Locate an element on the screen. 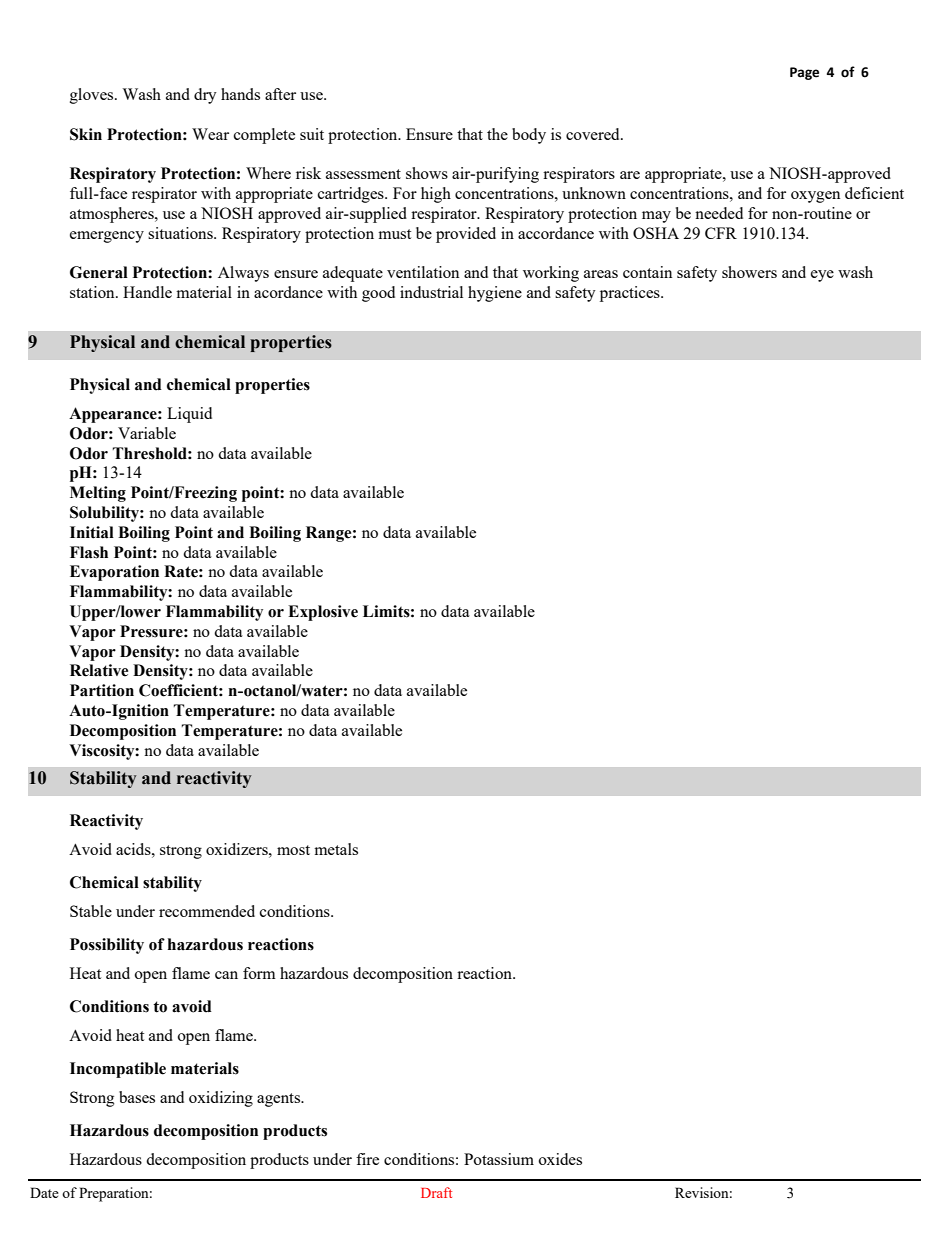  Explosive is located at coordinates (323, 613).
